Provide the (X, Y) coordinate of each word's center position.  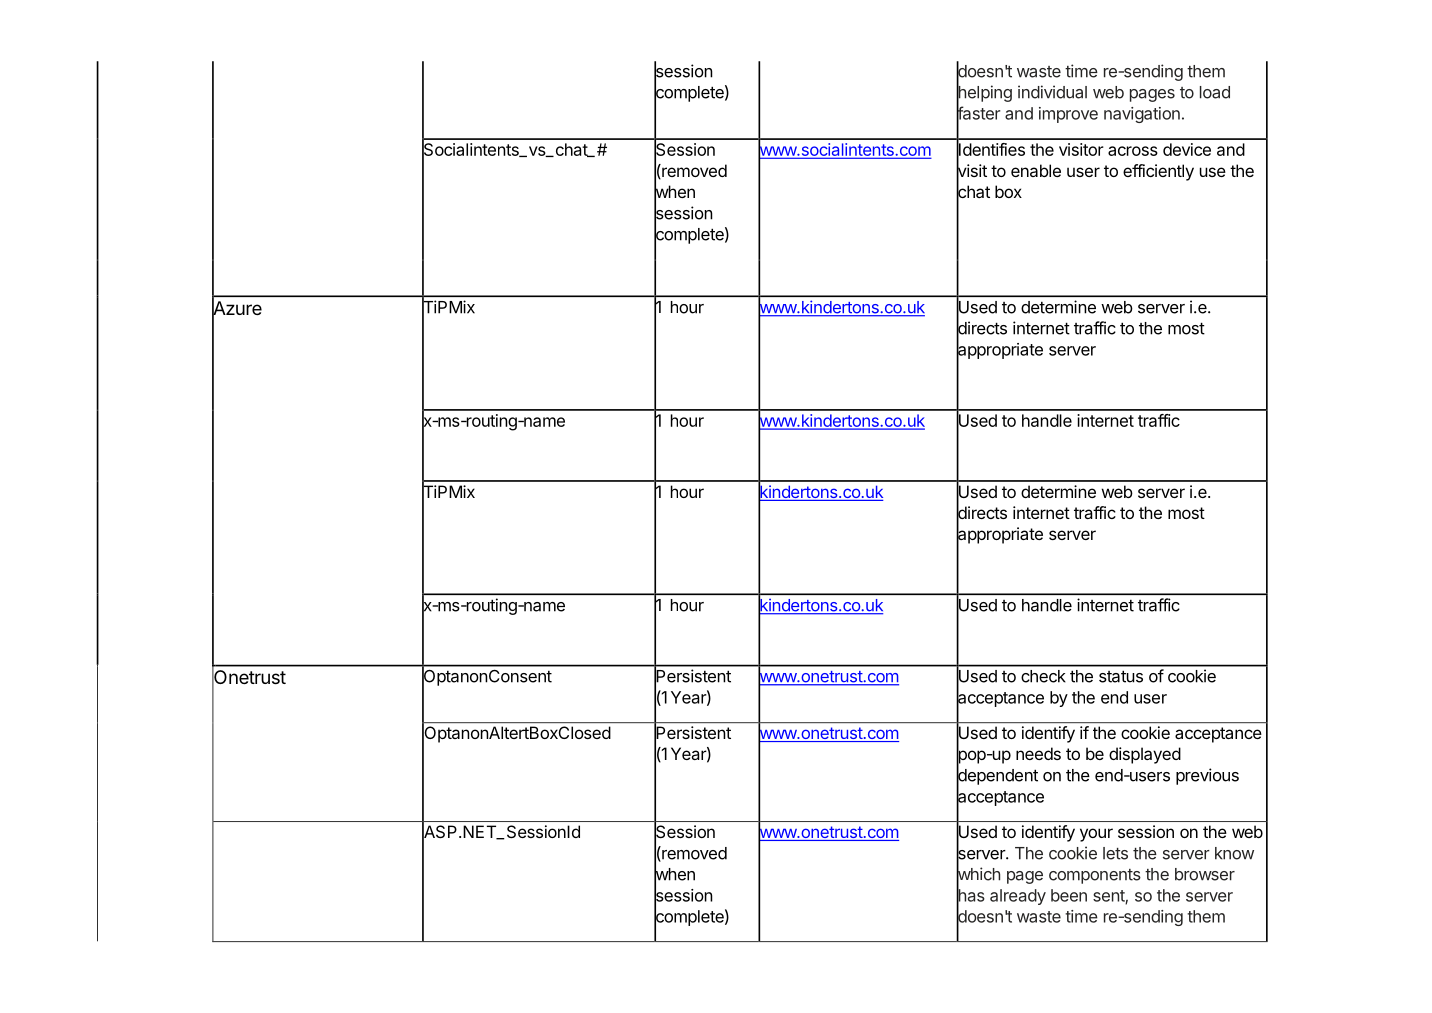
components (1095, 876)
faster (978, 113)
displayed (1145, 755)
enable (1036, 170)
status (1121, 676)
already (1018, 897)
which (978, 874)
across (1133, 151)
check (1043, 676)
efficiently (1158, 172)
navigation (1142, 115)
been (1069, 895)
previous (1207, 776)
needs (1038, 753)
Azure (237, 308)
